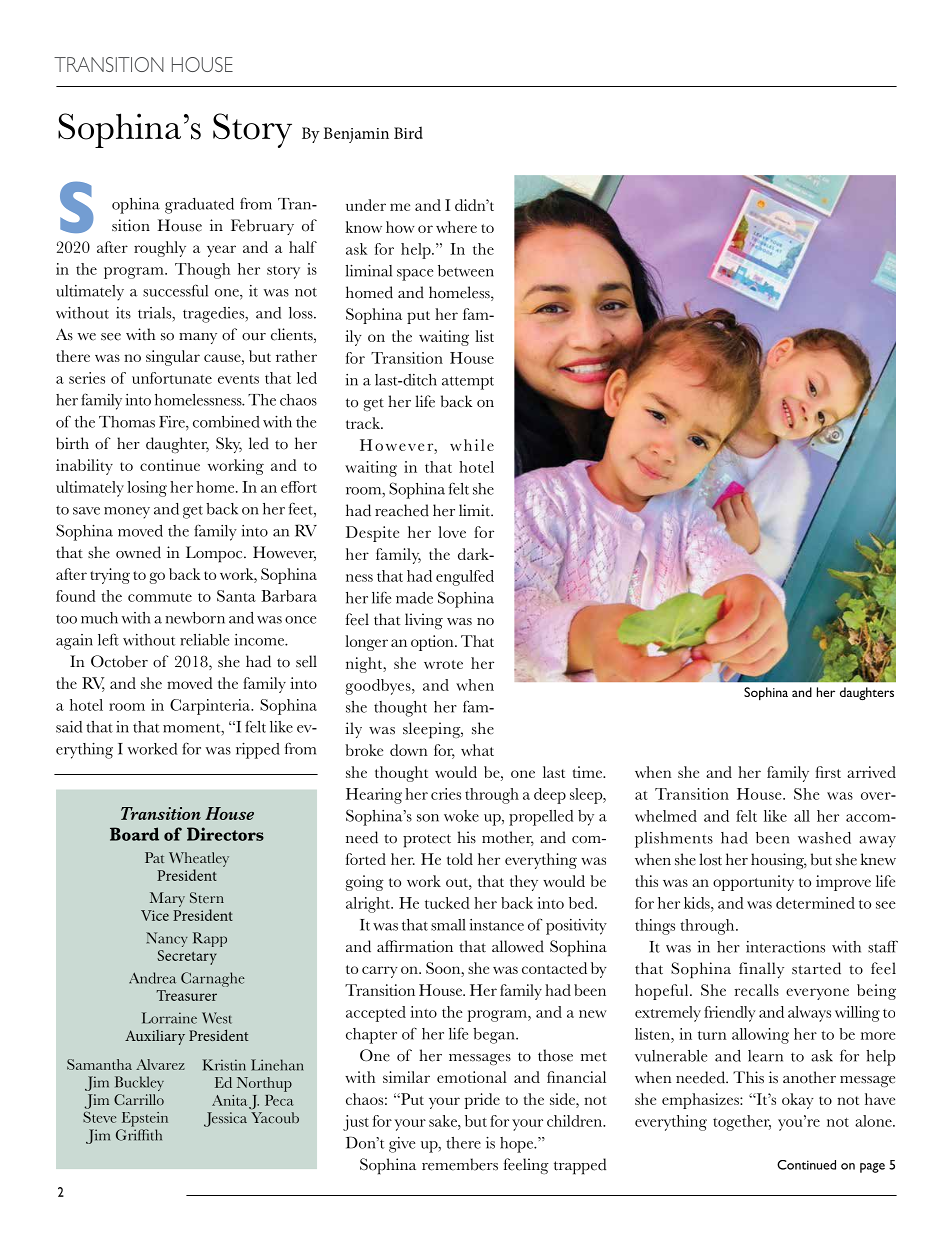 The height and width of the document is (1233, 952). What do you see at coordinates (742, 1123) in the document?
I see `together` at bounding box center [742, 1123].
